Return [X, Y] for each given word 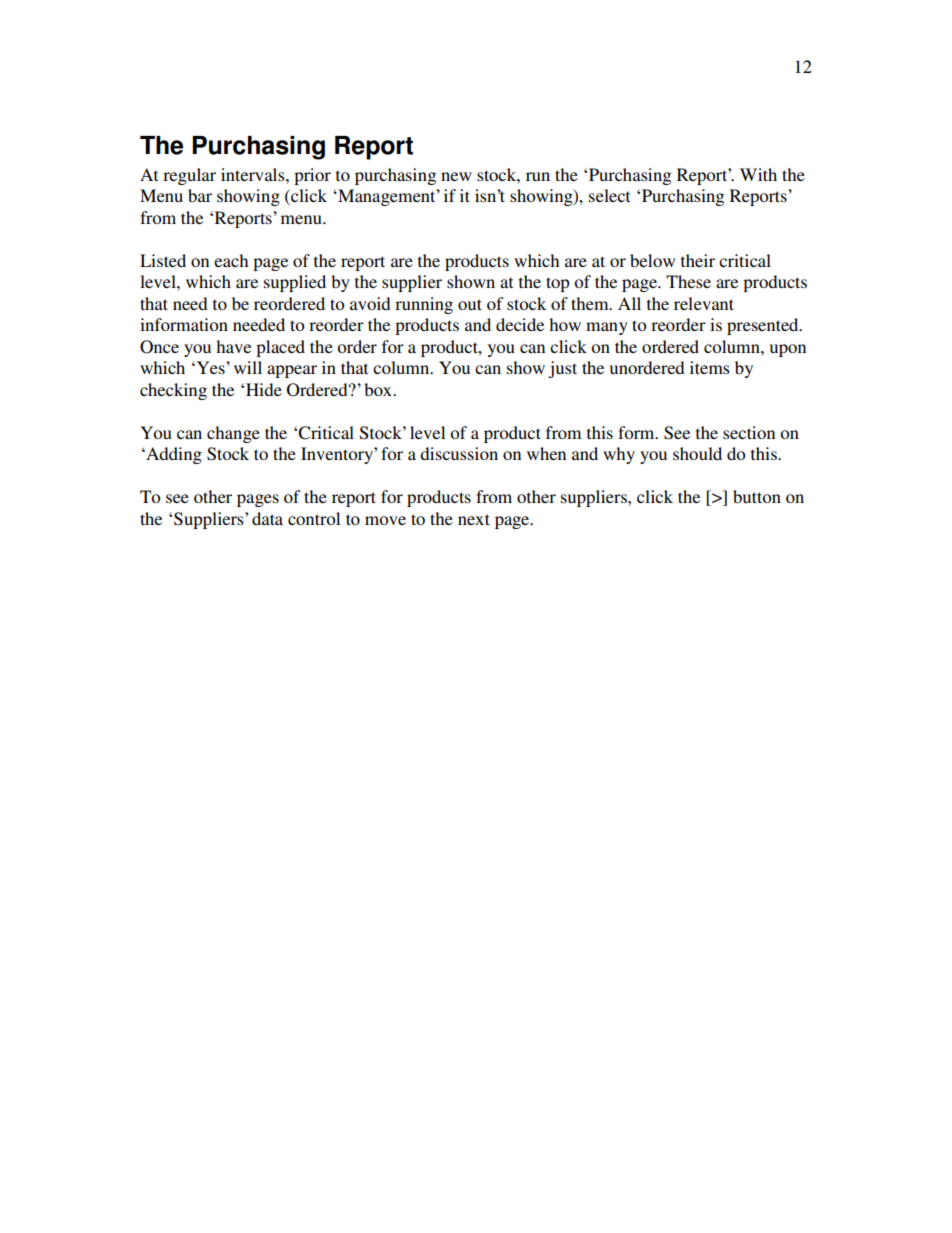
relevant [704, 303]
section [749, 432]
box [379, 389]
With [758, 174]
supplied [295, 283]
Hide [264, 389]
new [456, 176]
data [267, 518]
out [470, 304]
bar [200, 195]
